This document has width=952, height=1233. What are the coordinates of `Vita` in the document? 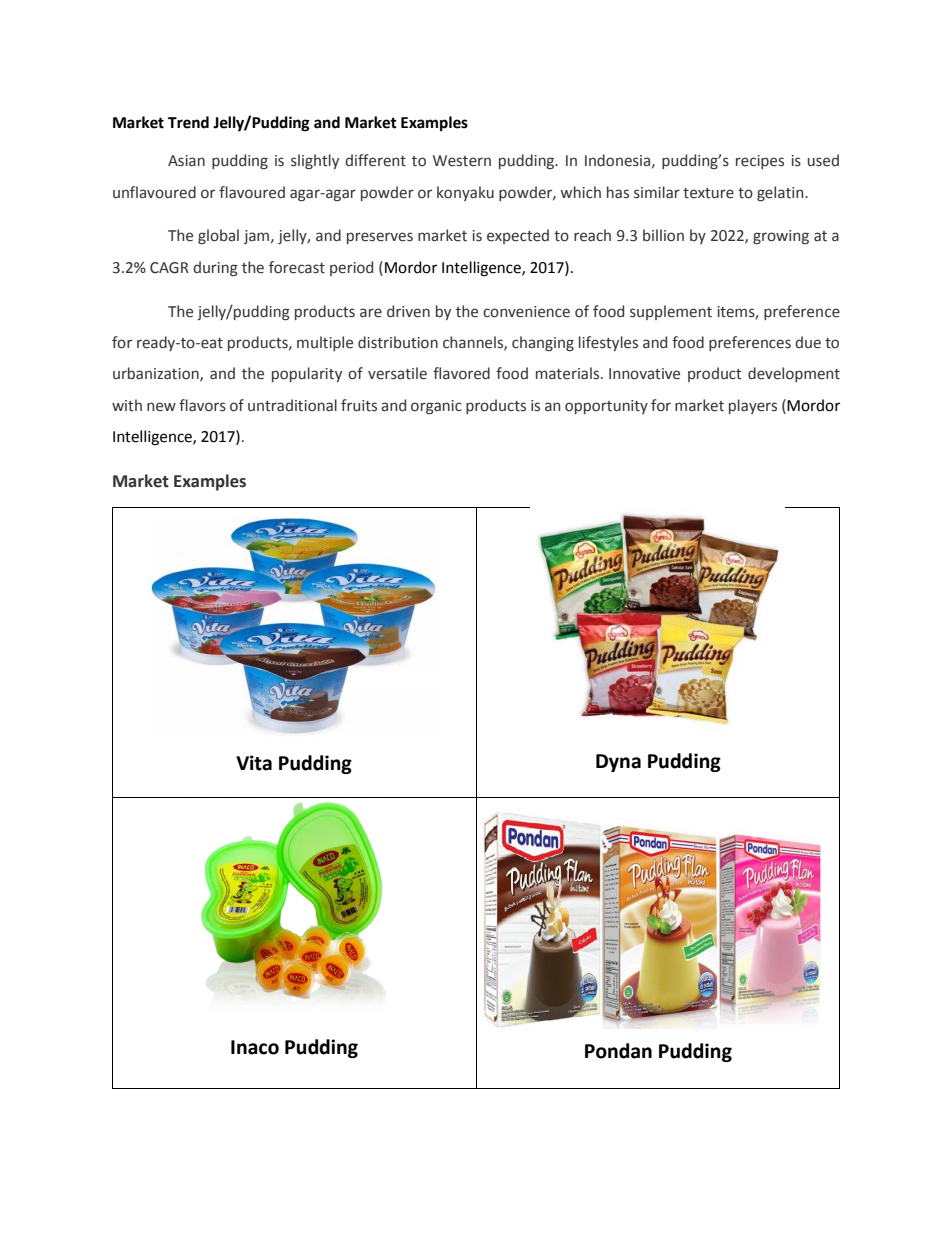 It's located at (254, 763).
